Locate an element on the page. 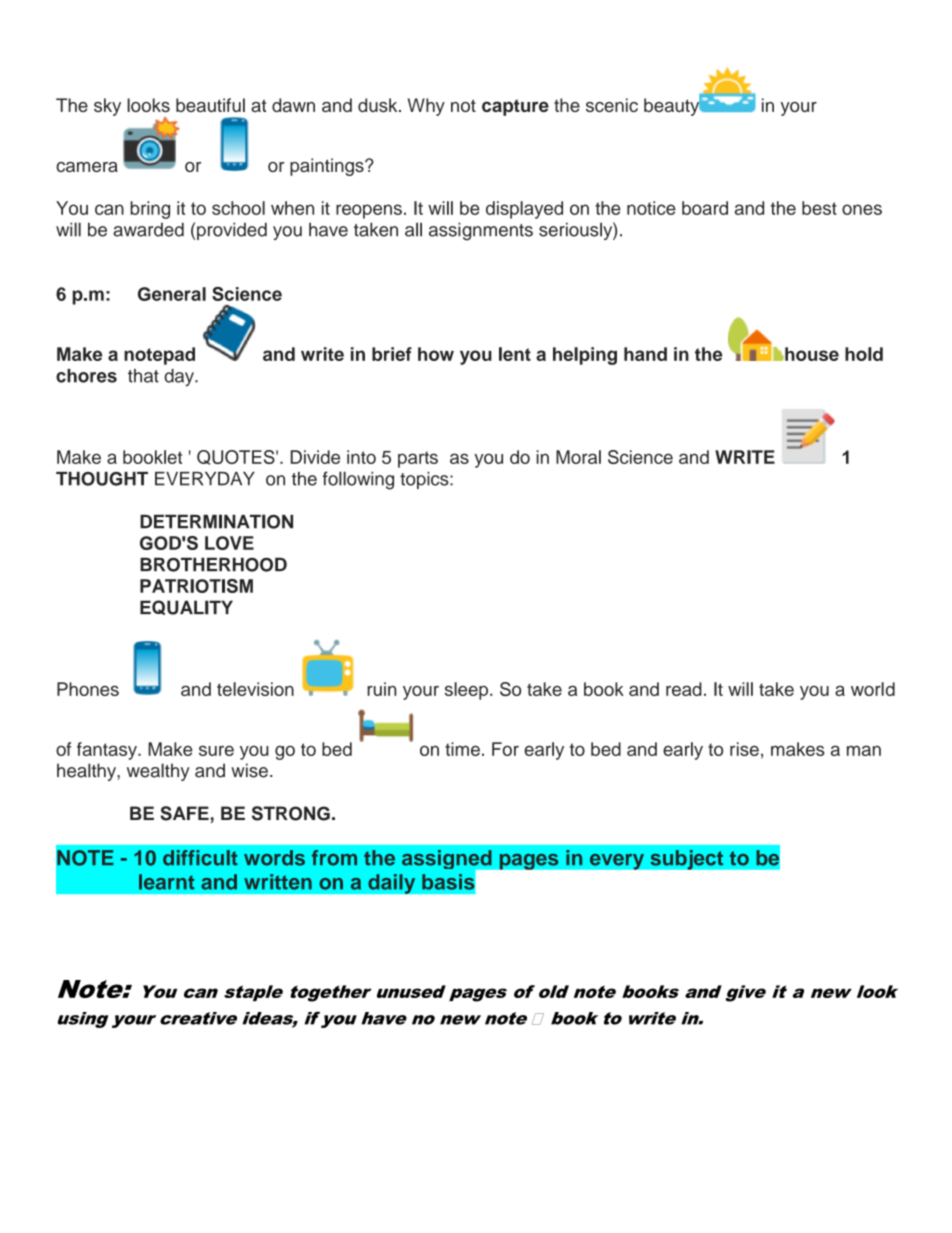 Image resolution: width=952 pixels, height=1233 pixels. that is located at coordinates (143, 376).
